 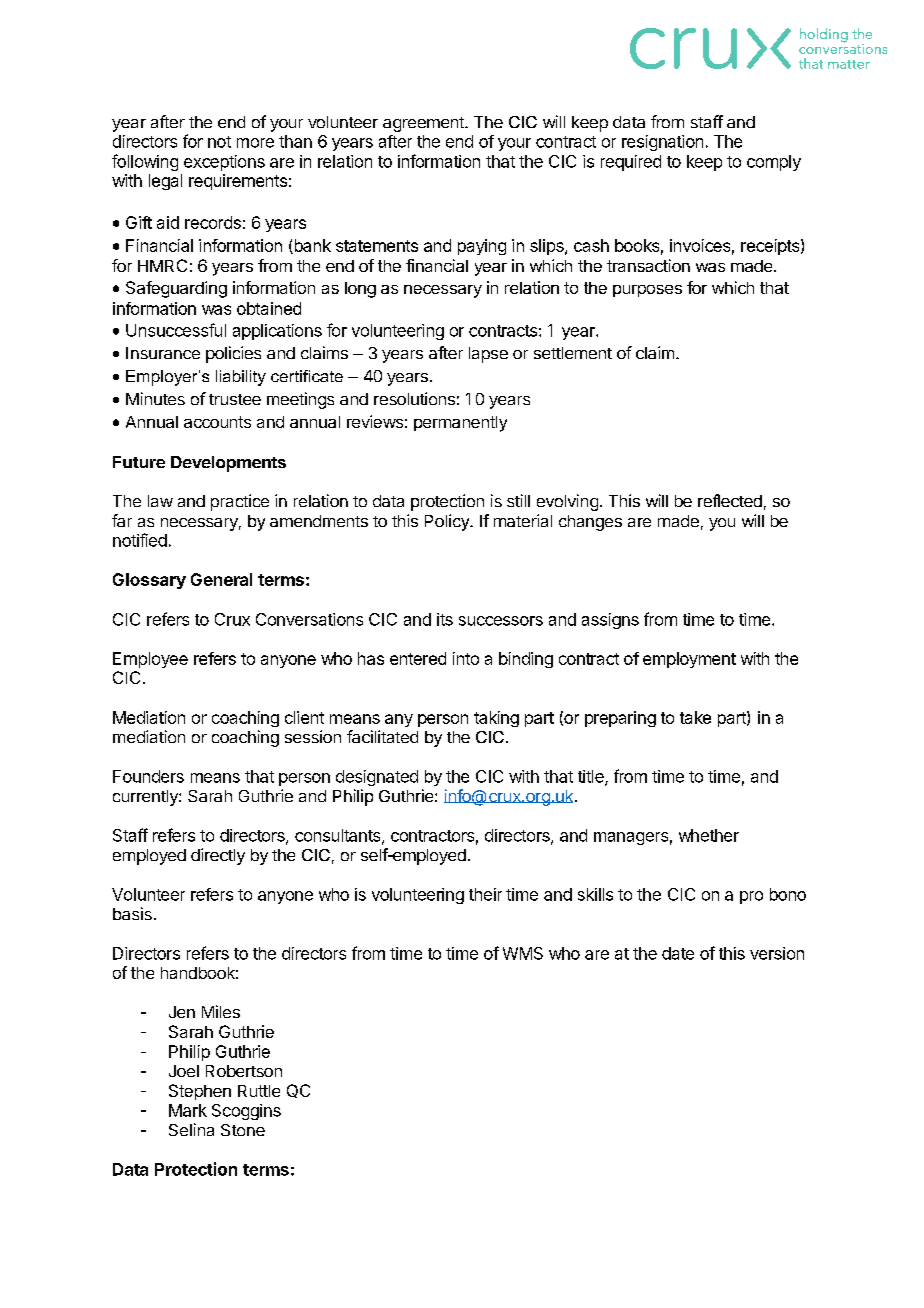 I want to click on WMS, so click(x=523, y=953).
